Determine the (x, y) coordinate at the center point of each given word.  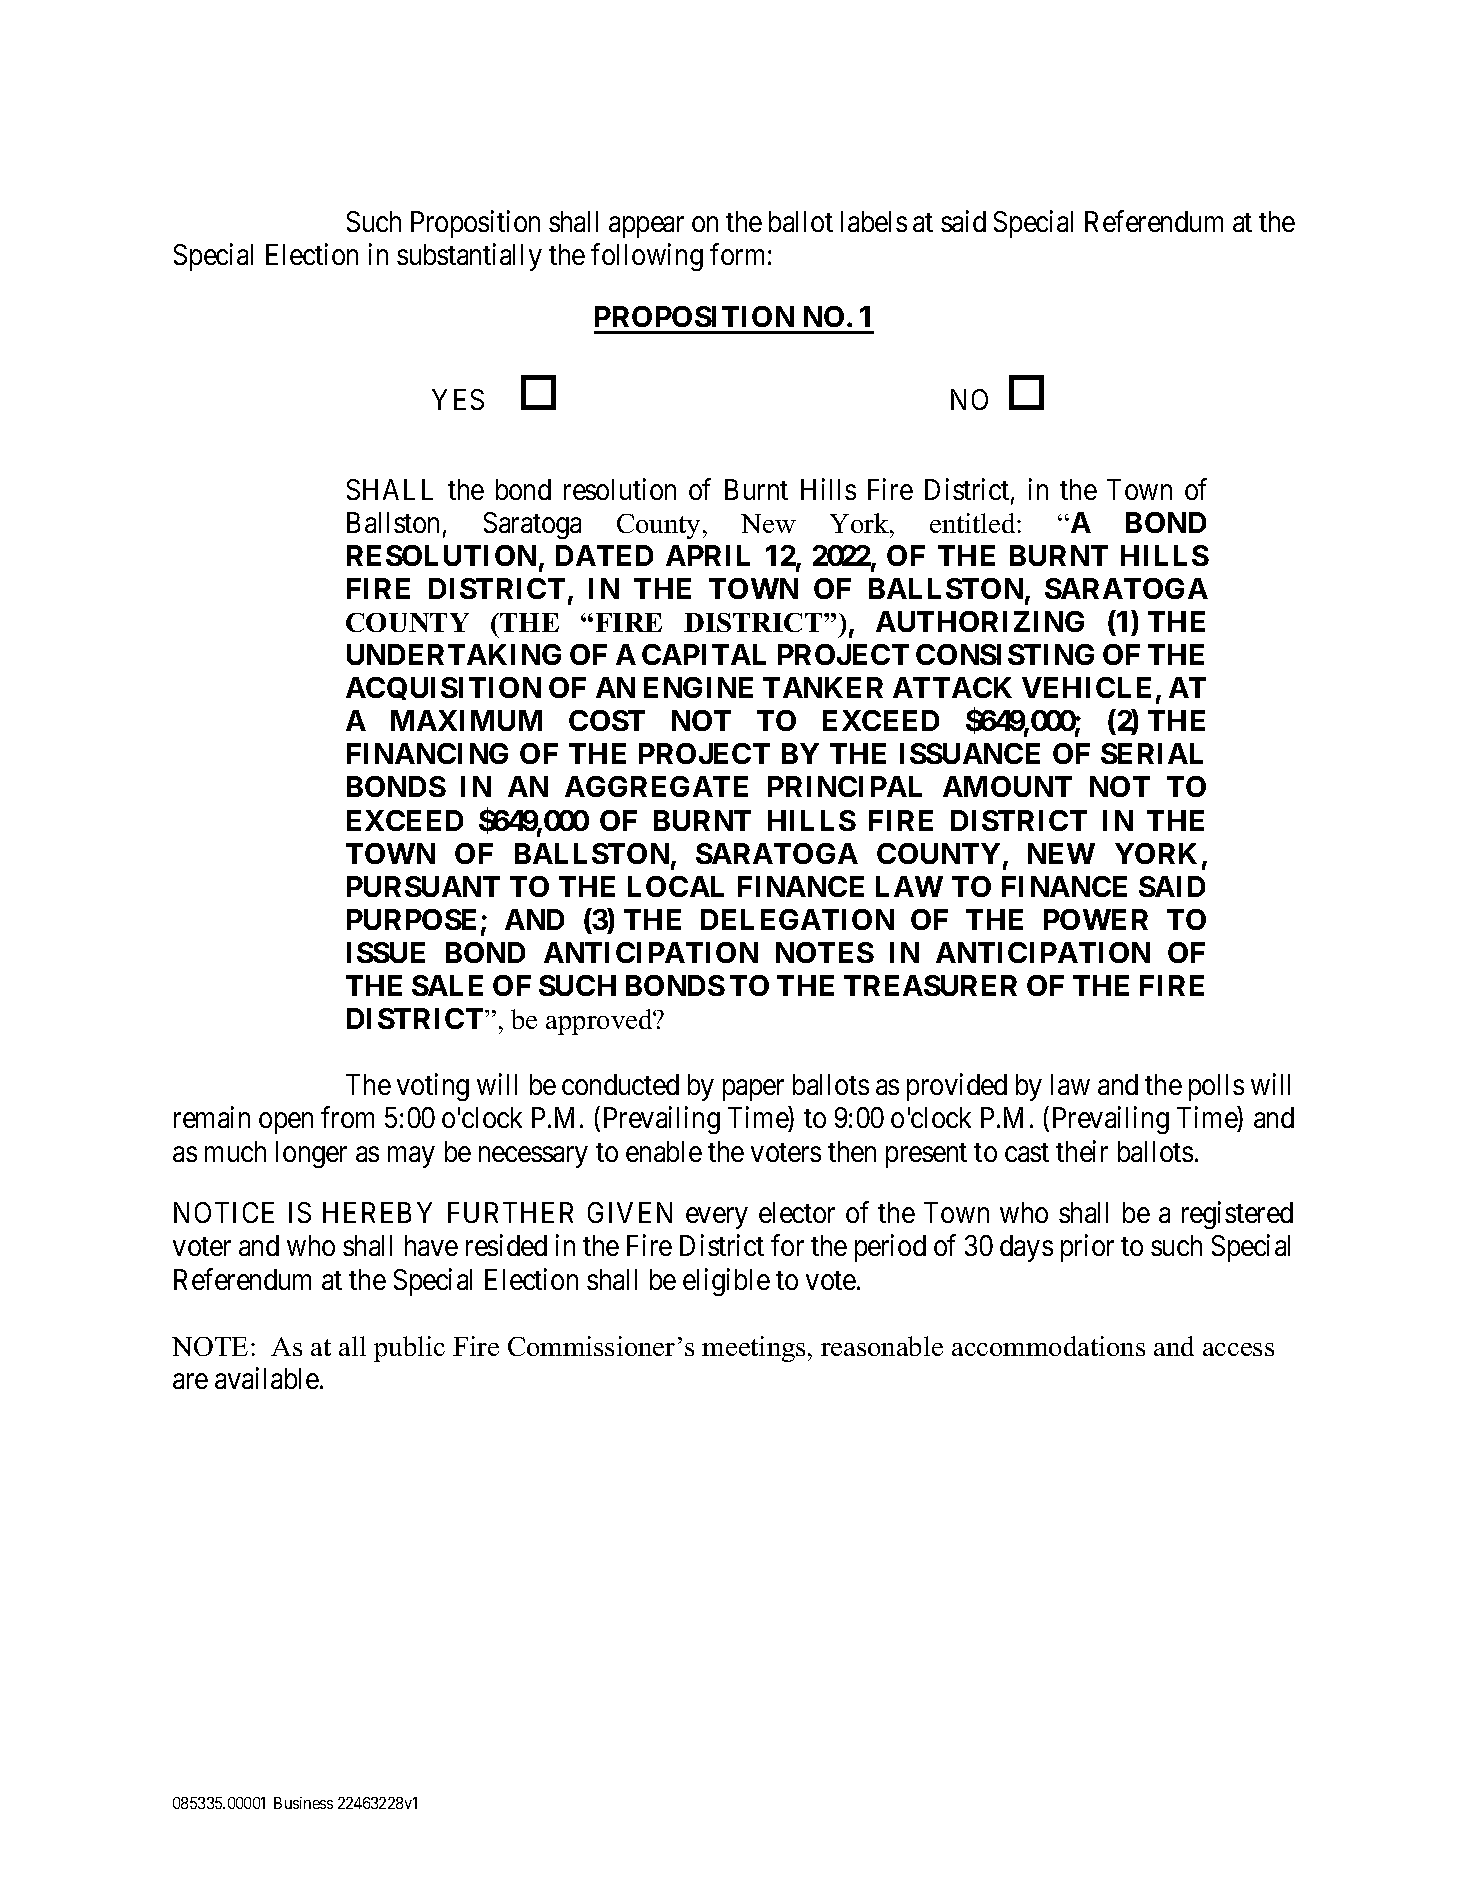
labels (874, 221)
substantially (469, 257)
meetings (753, 1349)
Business (303, 1803)
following (647, 257)
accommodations (1048, 1346)
